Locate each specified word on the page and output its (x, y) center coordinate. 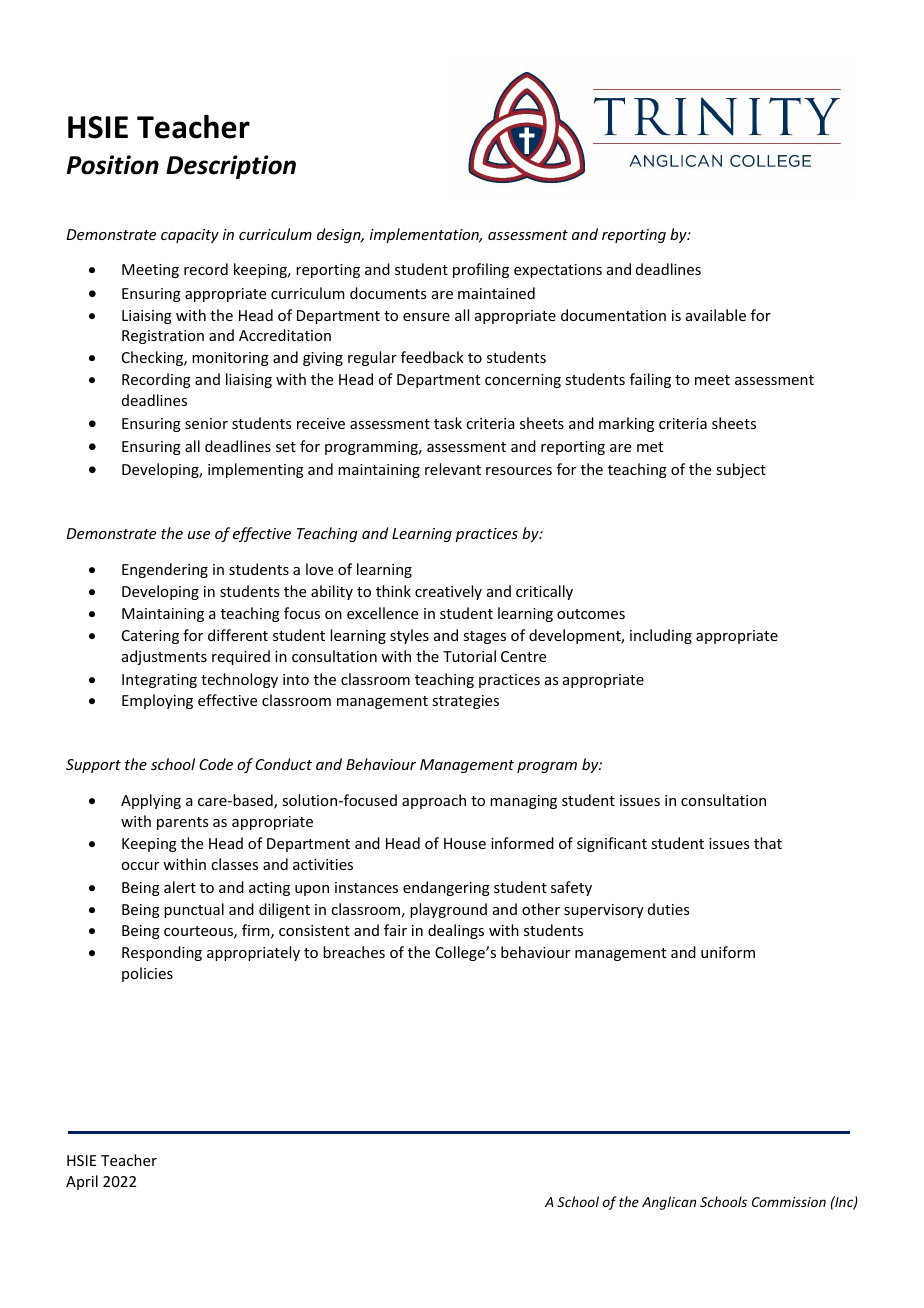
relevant (453, 469)
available (716, 315)
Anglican (669, 1203)
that (768, 843)
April (82, 1182)
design (340, 235)
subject (741, 470)
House (465, 843)
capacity (190, 236)
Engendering (165, 570)
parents (182, 823)
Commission (789, 1202)
